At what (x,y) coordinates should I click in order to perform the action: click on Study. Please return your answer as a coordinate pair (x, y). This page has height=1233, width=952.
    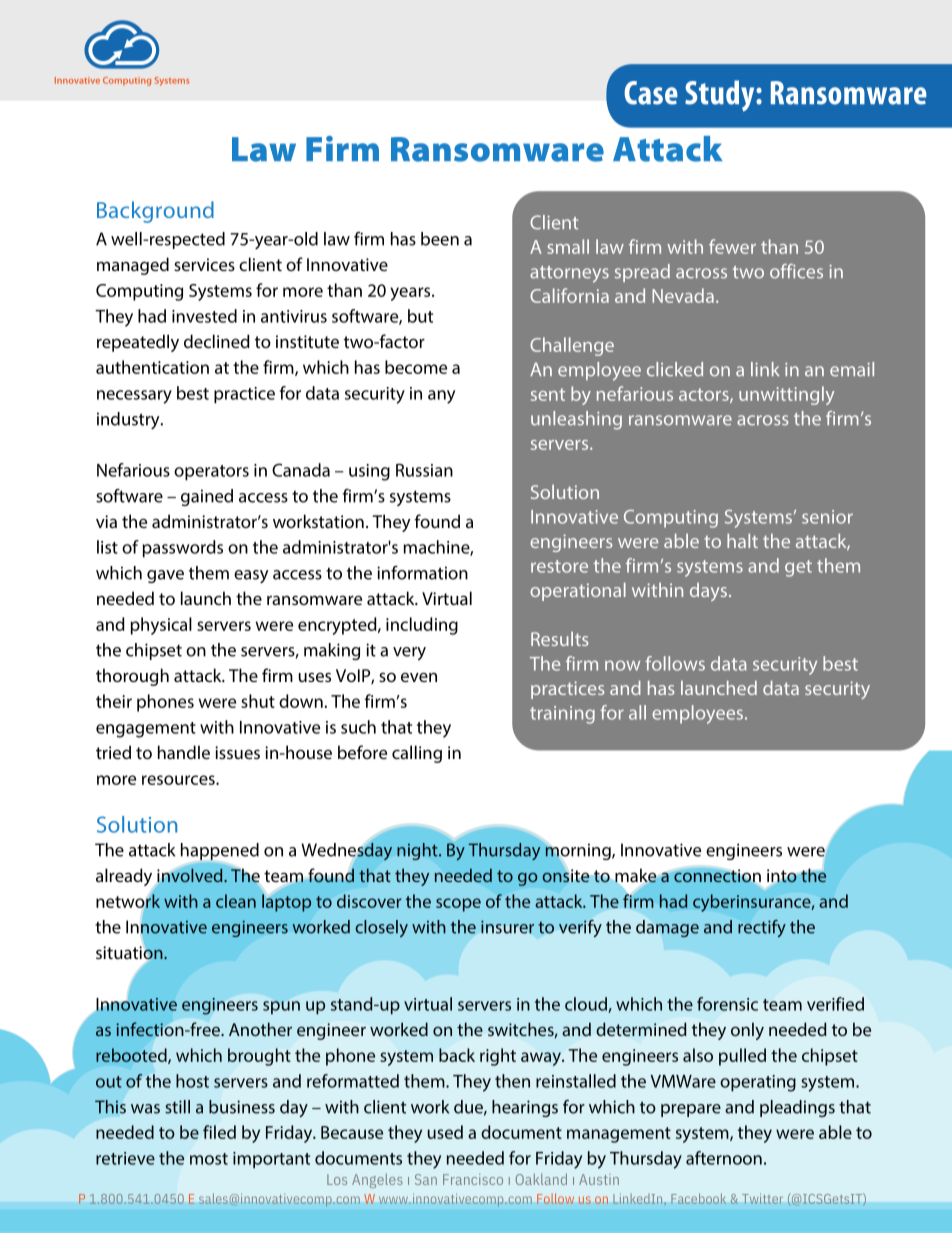
    Looking at the image, I should click on (721, 96).
